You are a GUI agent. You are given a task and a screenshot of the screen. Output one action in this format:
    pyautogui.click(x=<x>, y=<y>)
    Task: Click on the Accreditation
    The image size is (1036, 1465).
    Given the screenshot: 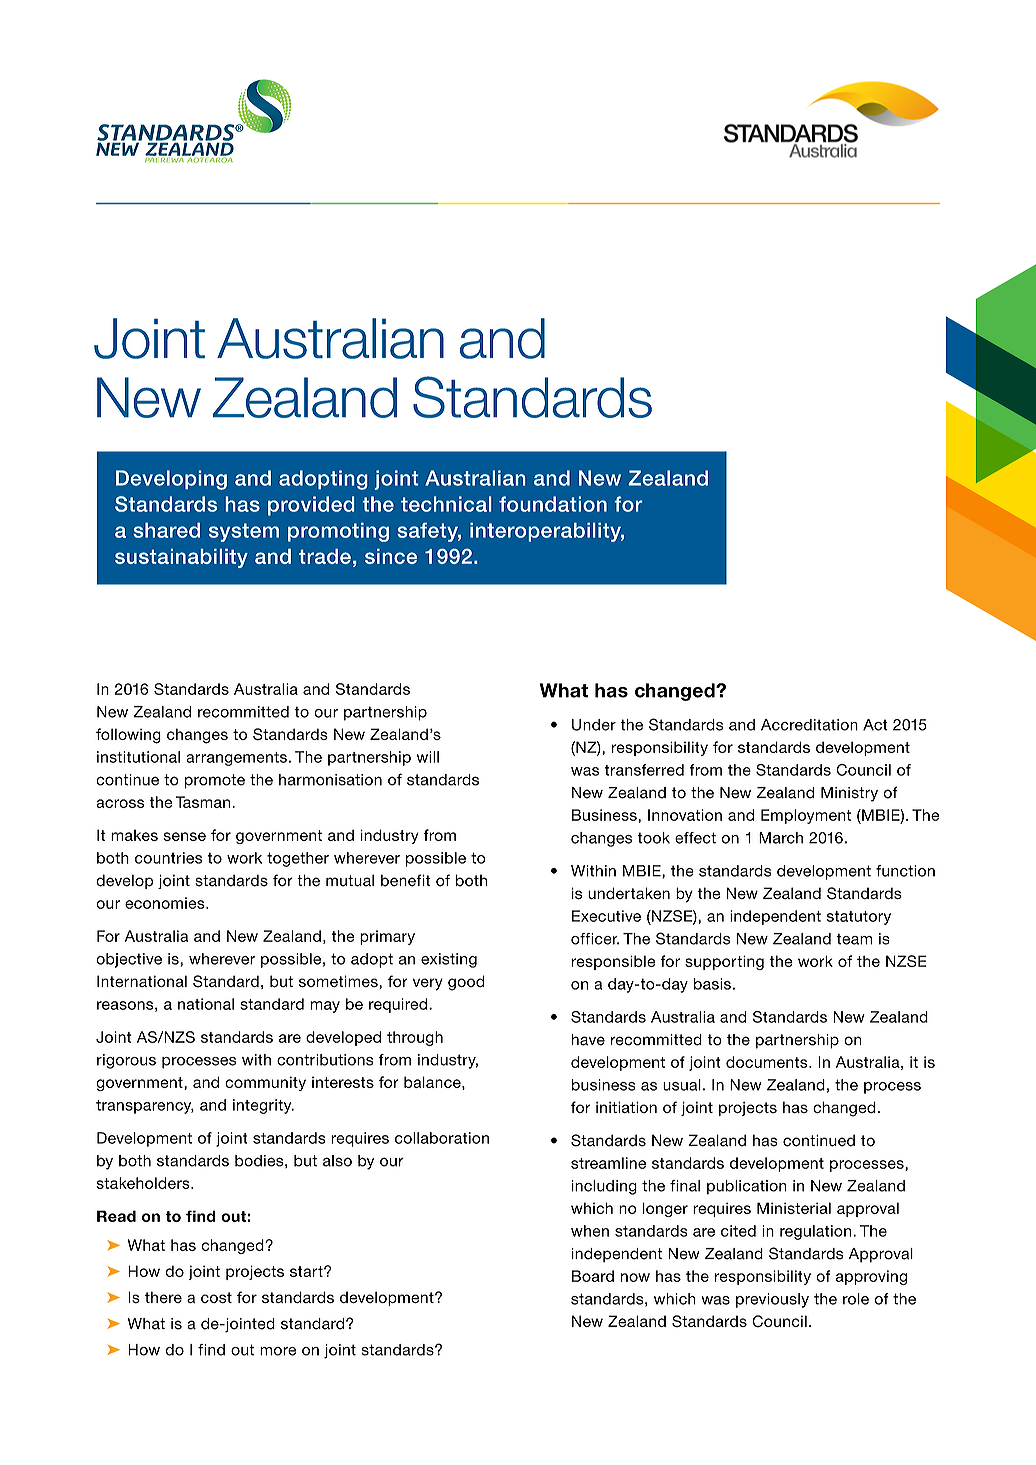 What is the action you would take?
    pyautogui.click(x=809, y=725)
